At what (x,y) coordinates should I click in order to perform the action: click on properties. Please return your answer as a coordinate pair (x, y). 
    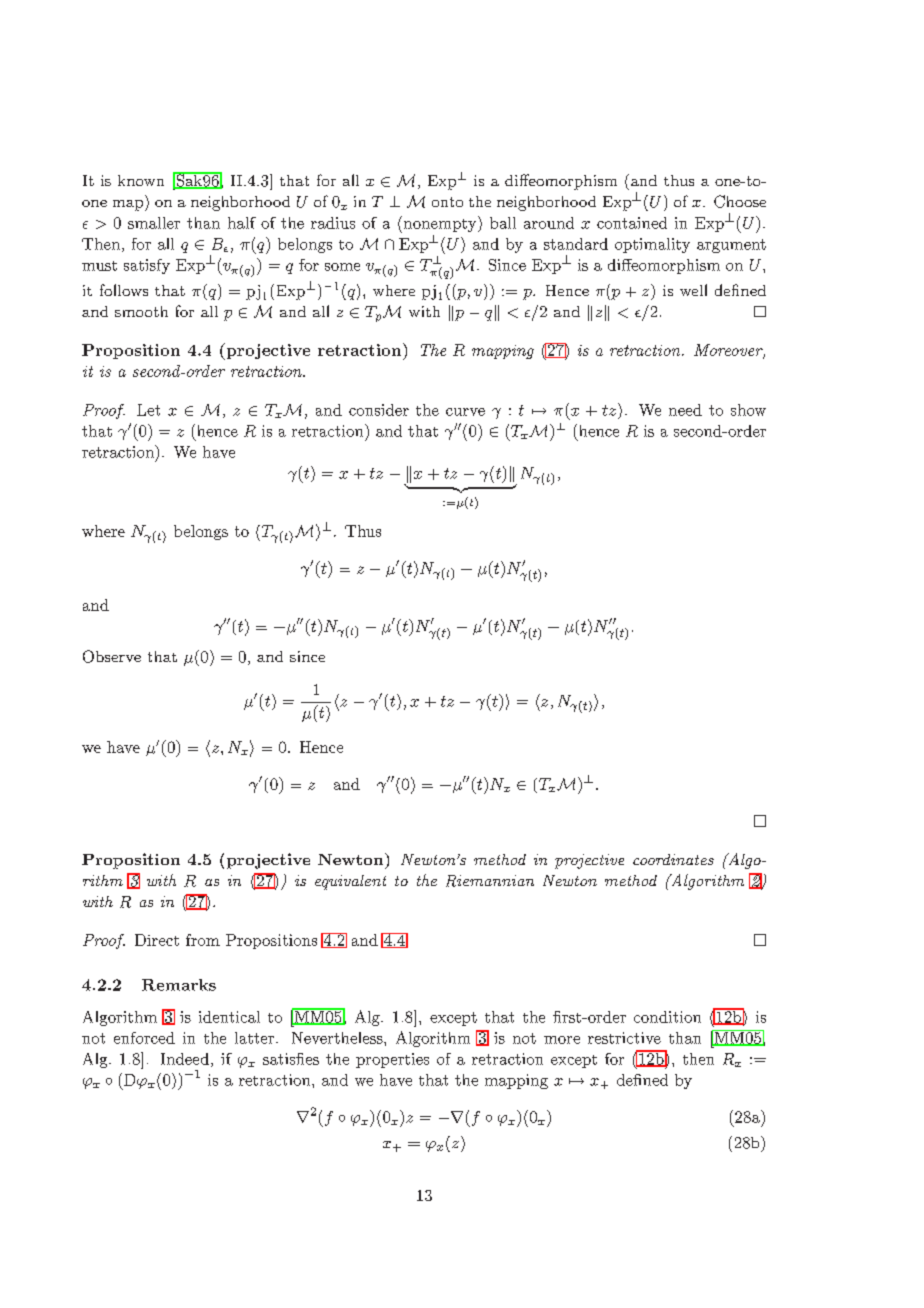
    Looking at the image, I should click on (392, 1060).
